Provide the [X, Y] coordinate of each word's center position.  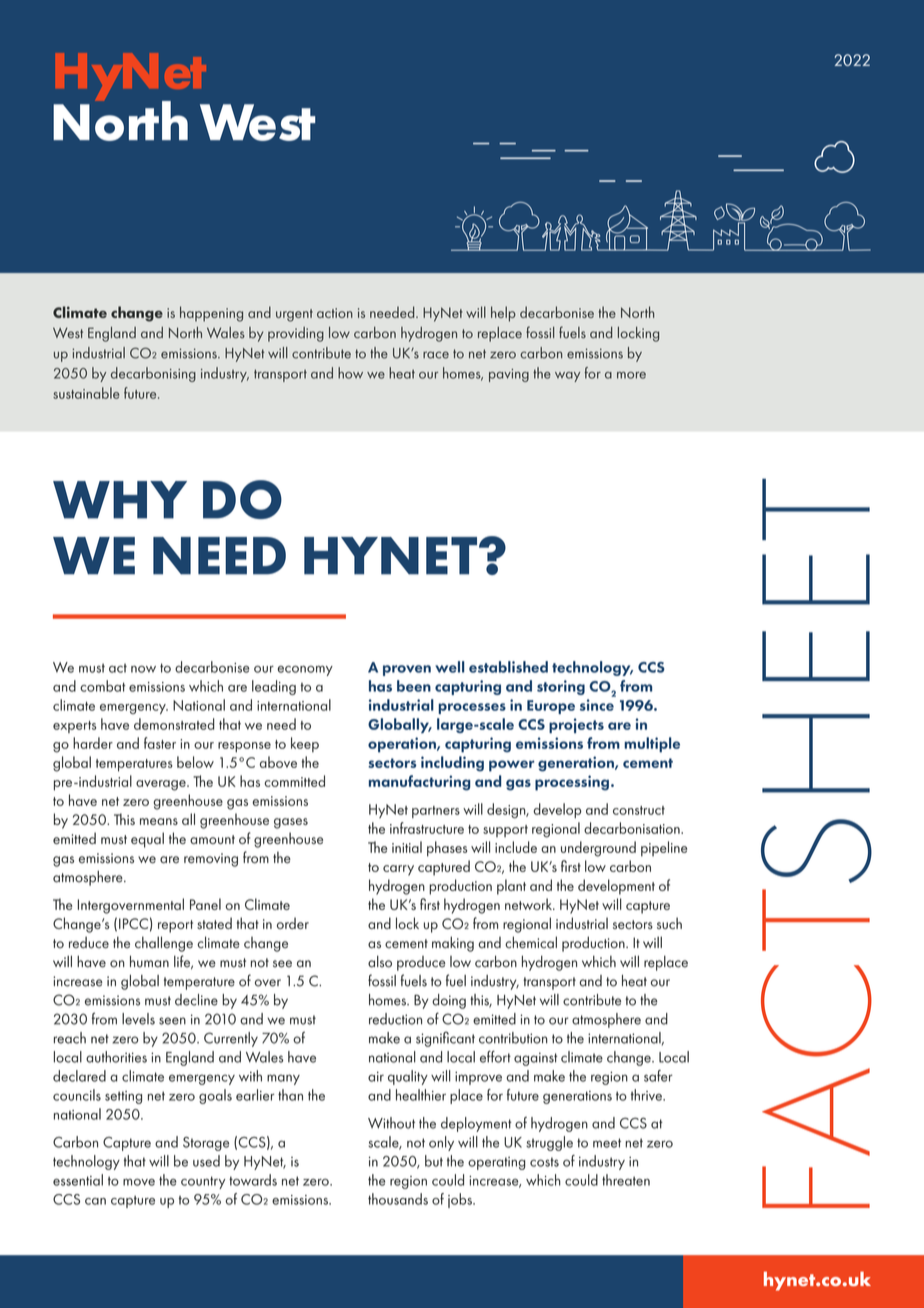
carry [398, 870]
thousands [398, 1199]
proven [407, 670]
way [567, 377]
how [350, 373]
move [139, 1182]
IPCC [133, 923]
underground [598, 849]
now [143, 669]
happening [211, 314]
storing [561, 687]
